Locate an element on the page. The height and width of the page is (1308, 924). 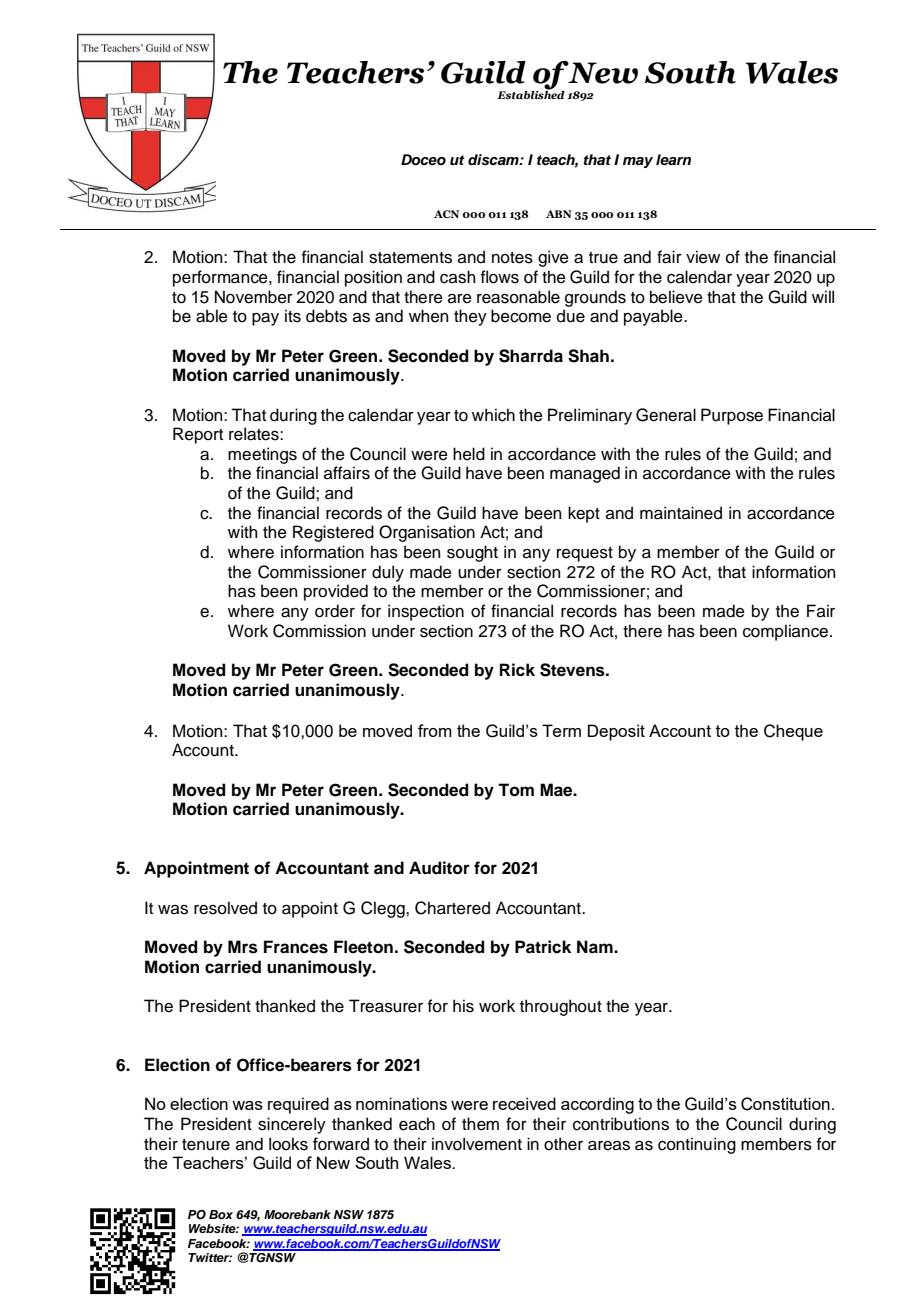
performance is located at coordinates (221, 278).
